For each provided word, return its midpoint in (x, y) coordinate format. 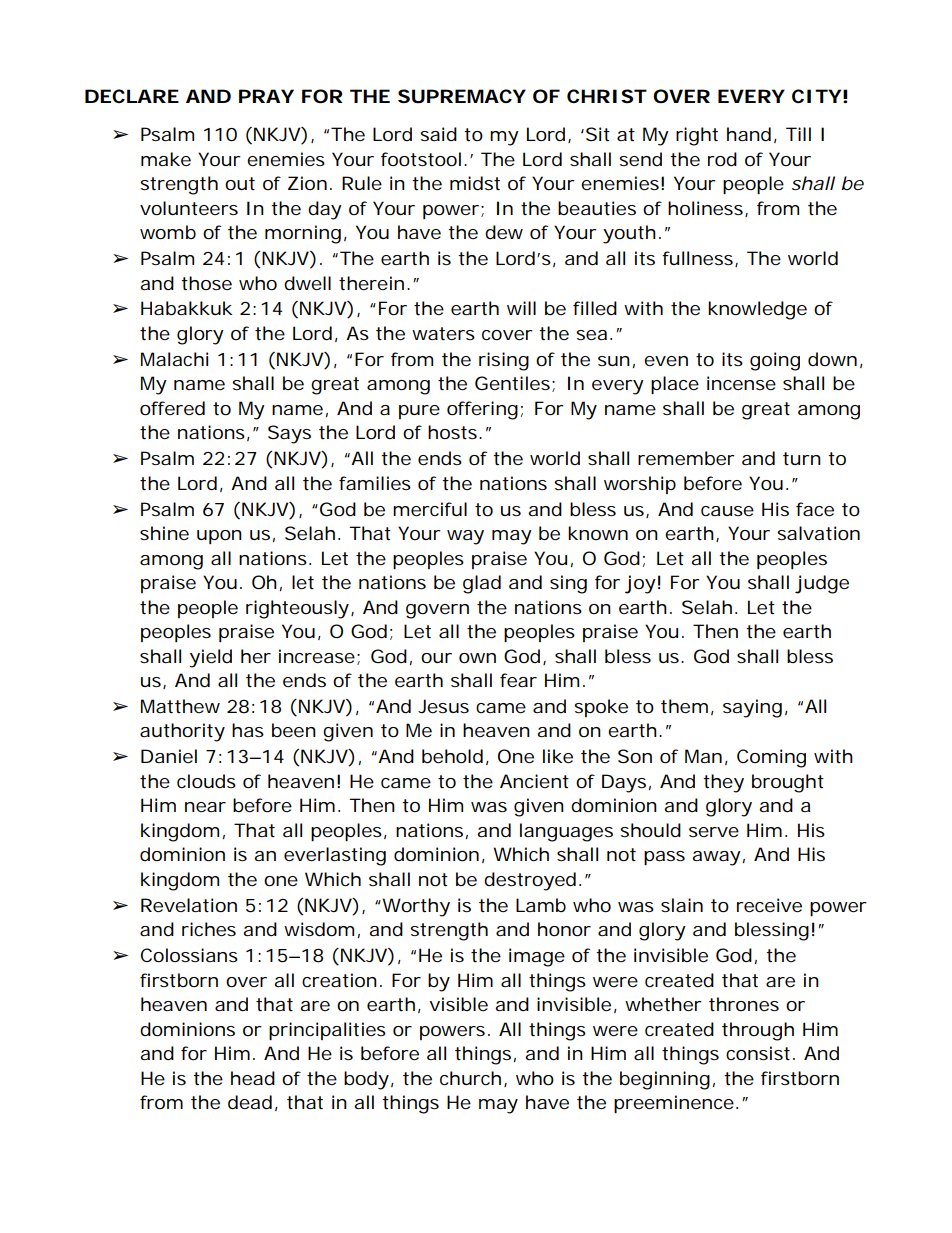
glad (482, 584)
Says (289, 434)
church (470, 1078)
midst (475, 183)
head (253, 1078)
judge (822, 584)
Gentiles (512, 383)
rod (722, 159)
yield (210, 658)
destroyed (530, 881)
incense (741, 383)
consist (758, 1053)
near (205, 807)
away (716, 858)
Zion (307, 183)
